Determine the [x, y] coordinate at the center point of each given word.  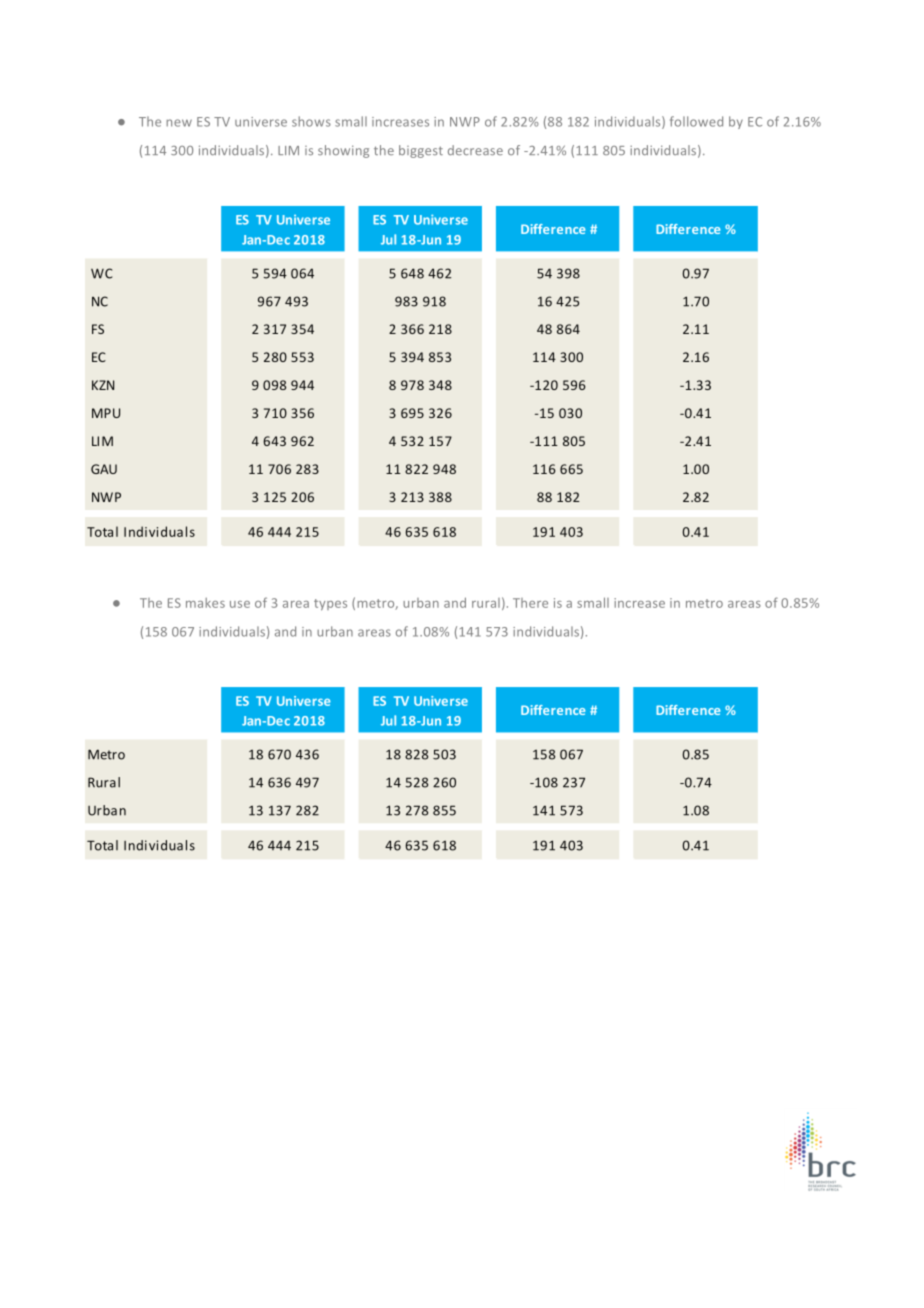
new [179, 123]
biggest [421, 151]
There [530, 603]
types [330, 605]
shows [311, 121]
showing [343, 151]
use [240, 604]
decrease [475, 150]
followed [696, 121]
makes [205, 603]
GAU [104, 469]
